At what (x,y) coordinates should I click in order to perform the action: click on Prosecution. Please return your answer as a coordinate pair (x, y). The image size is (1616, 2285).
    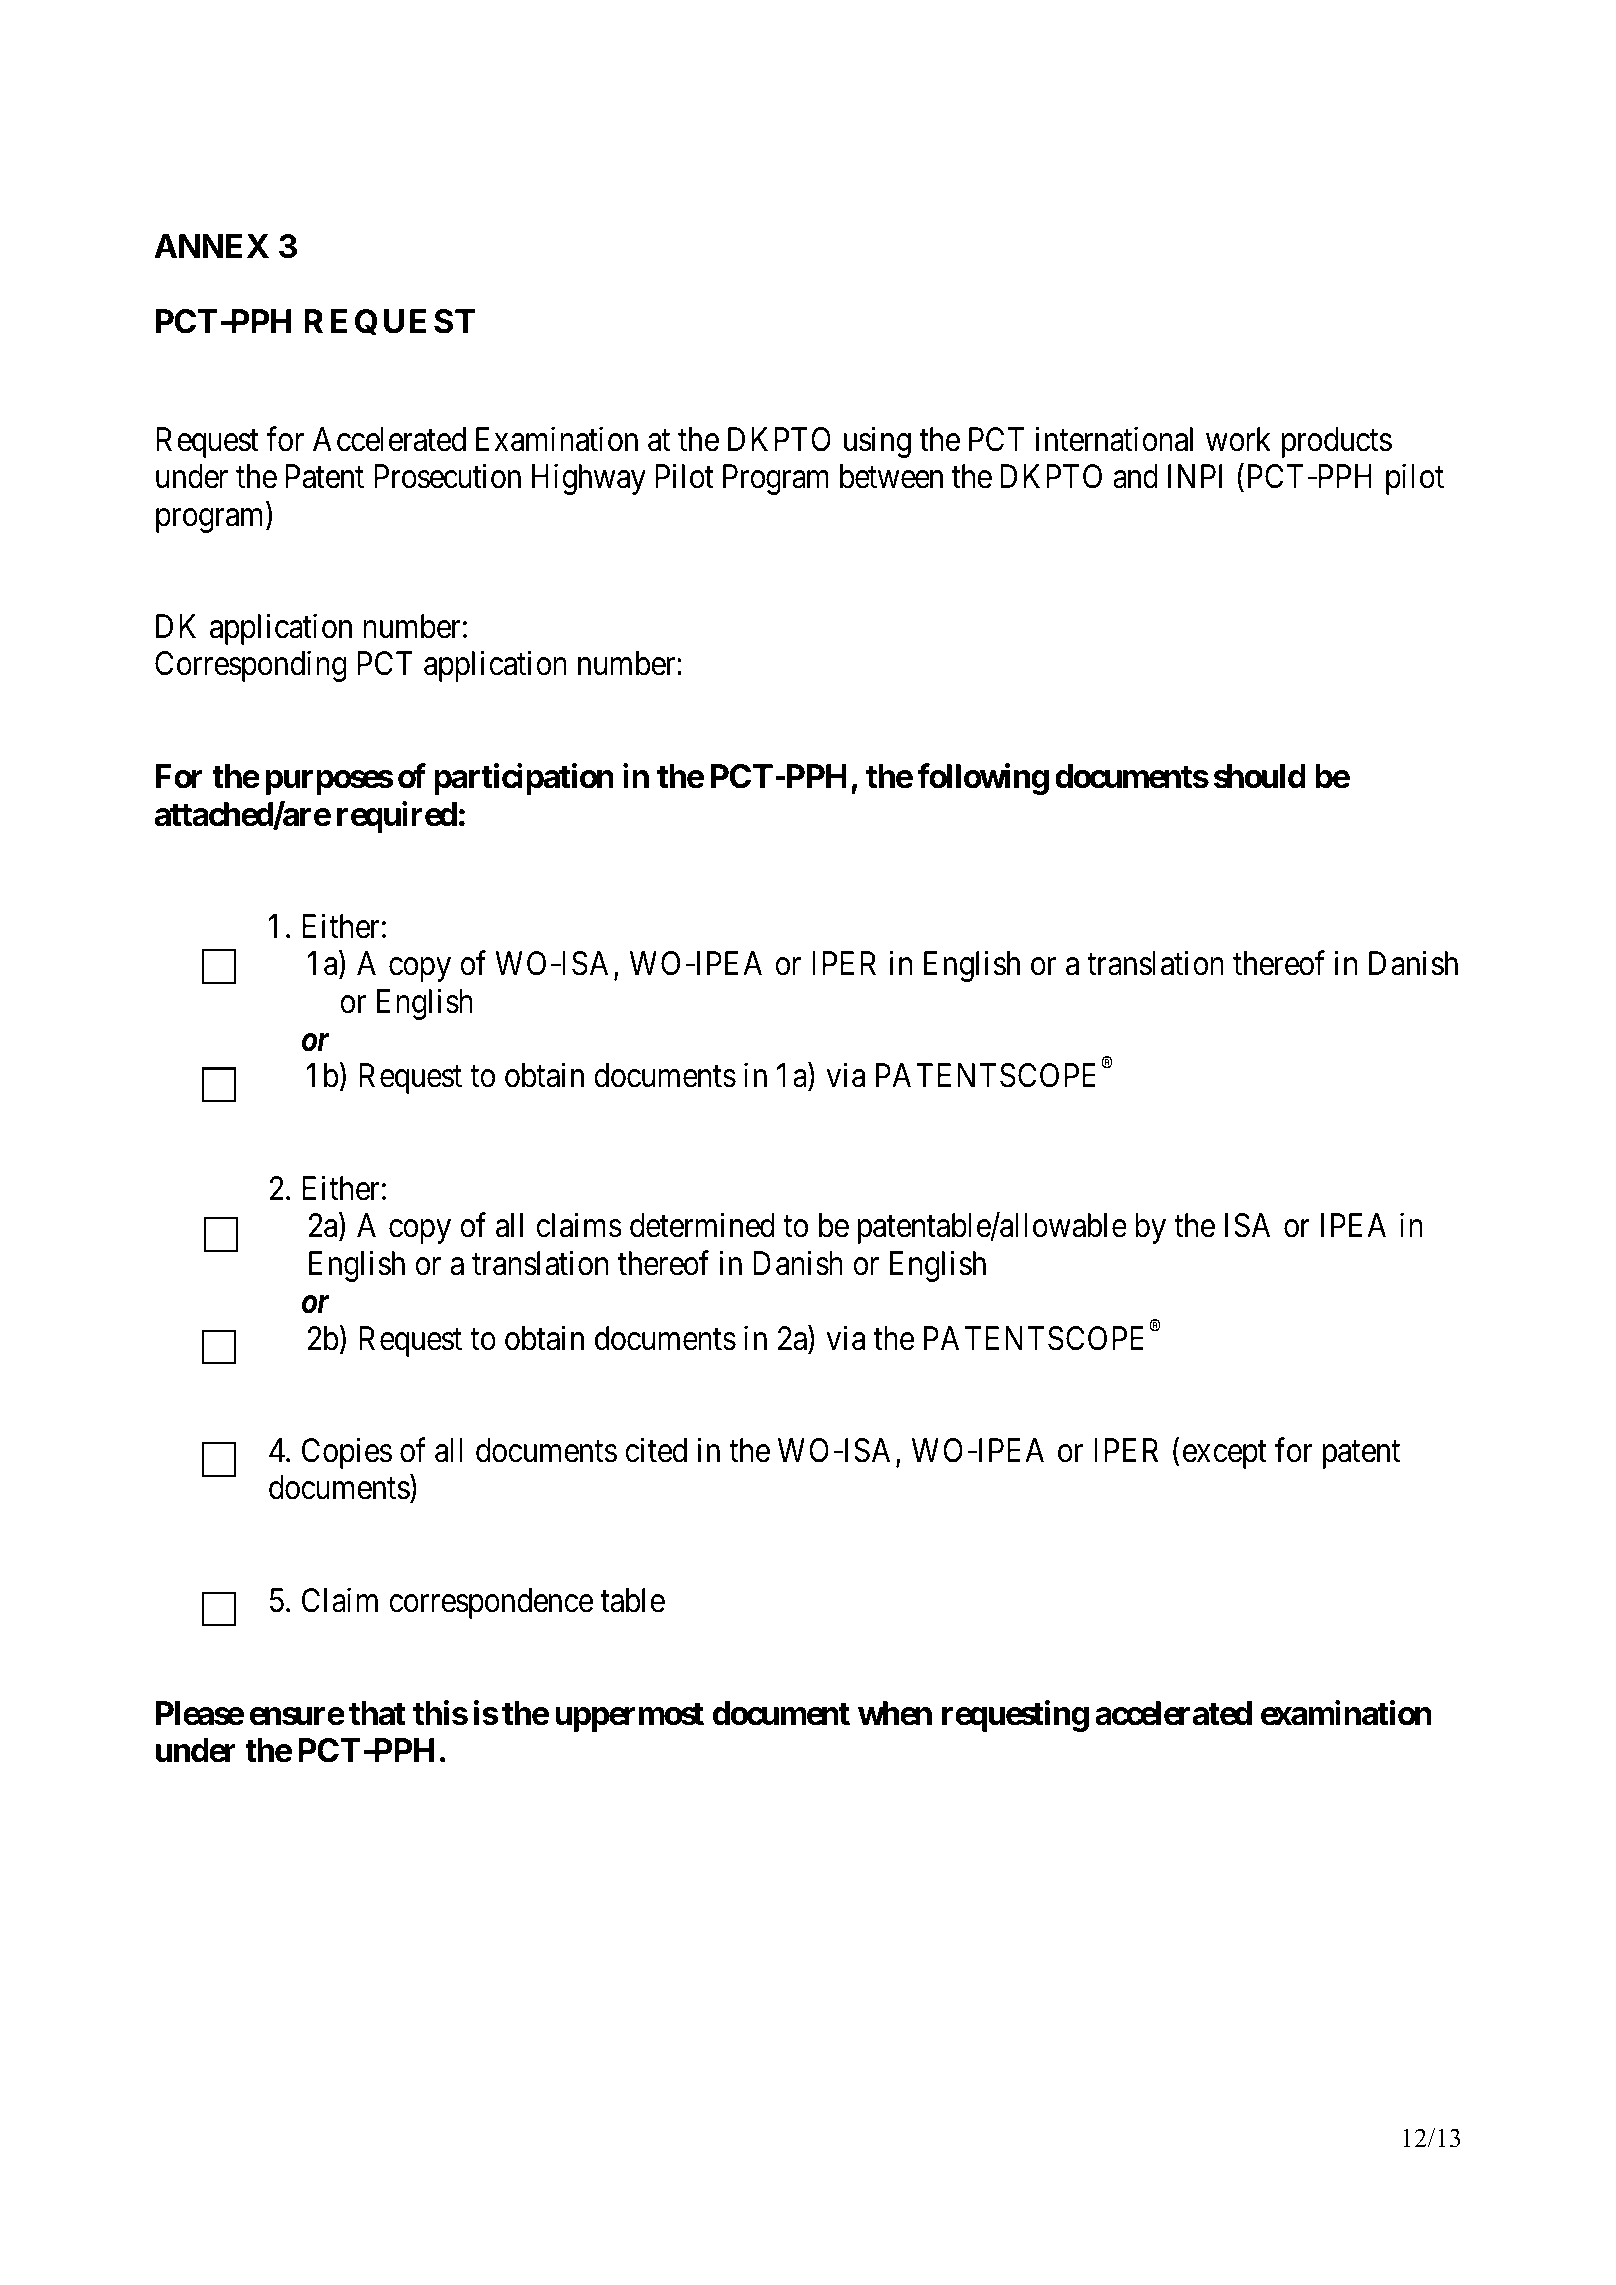
    Looking at the image, I should click on (447, 476).
